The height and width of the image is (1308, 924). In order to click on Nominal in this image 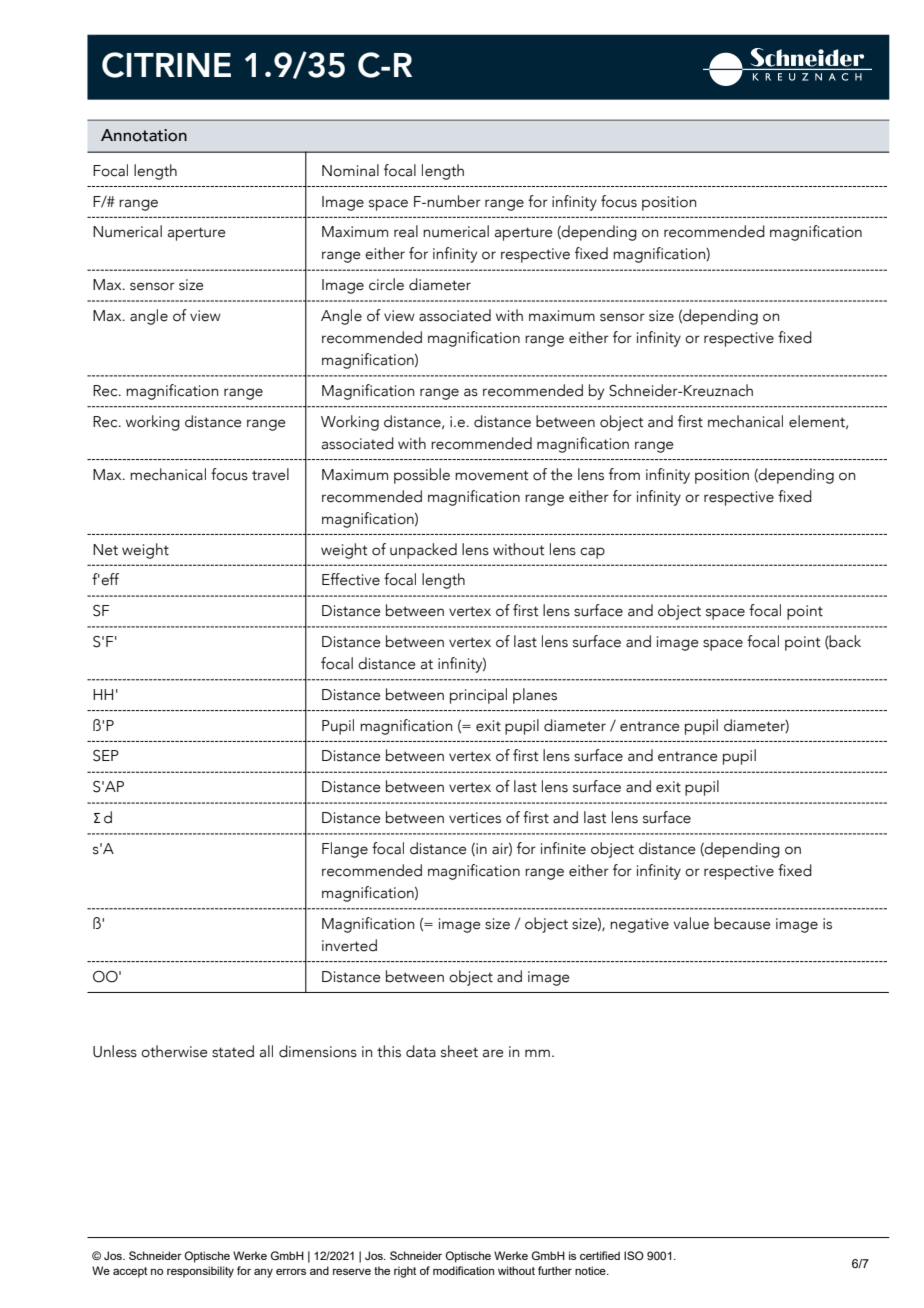, I will do `click(350, 170)`.
